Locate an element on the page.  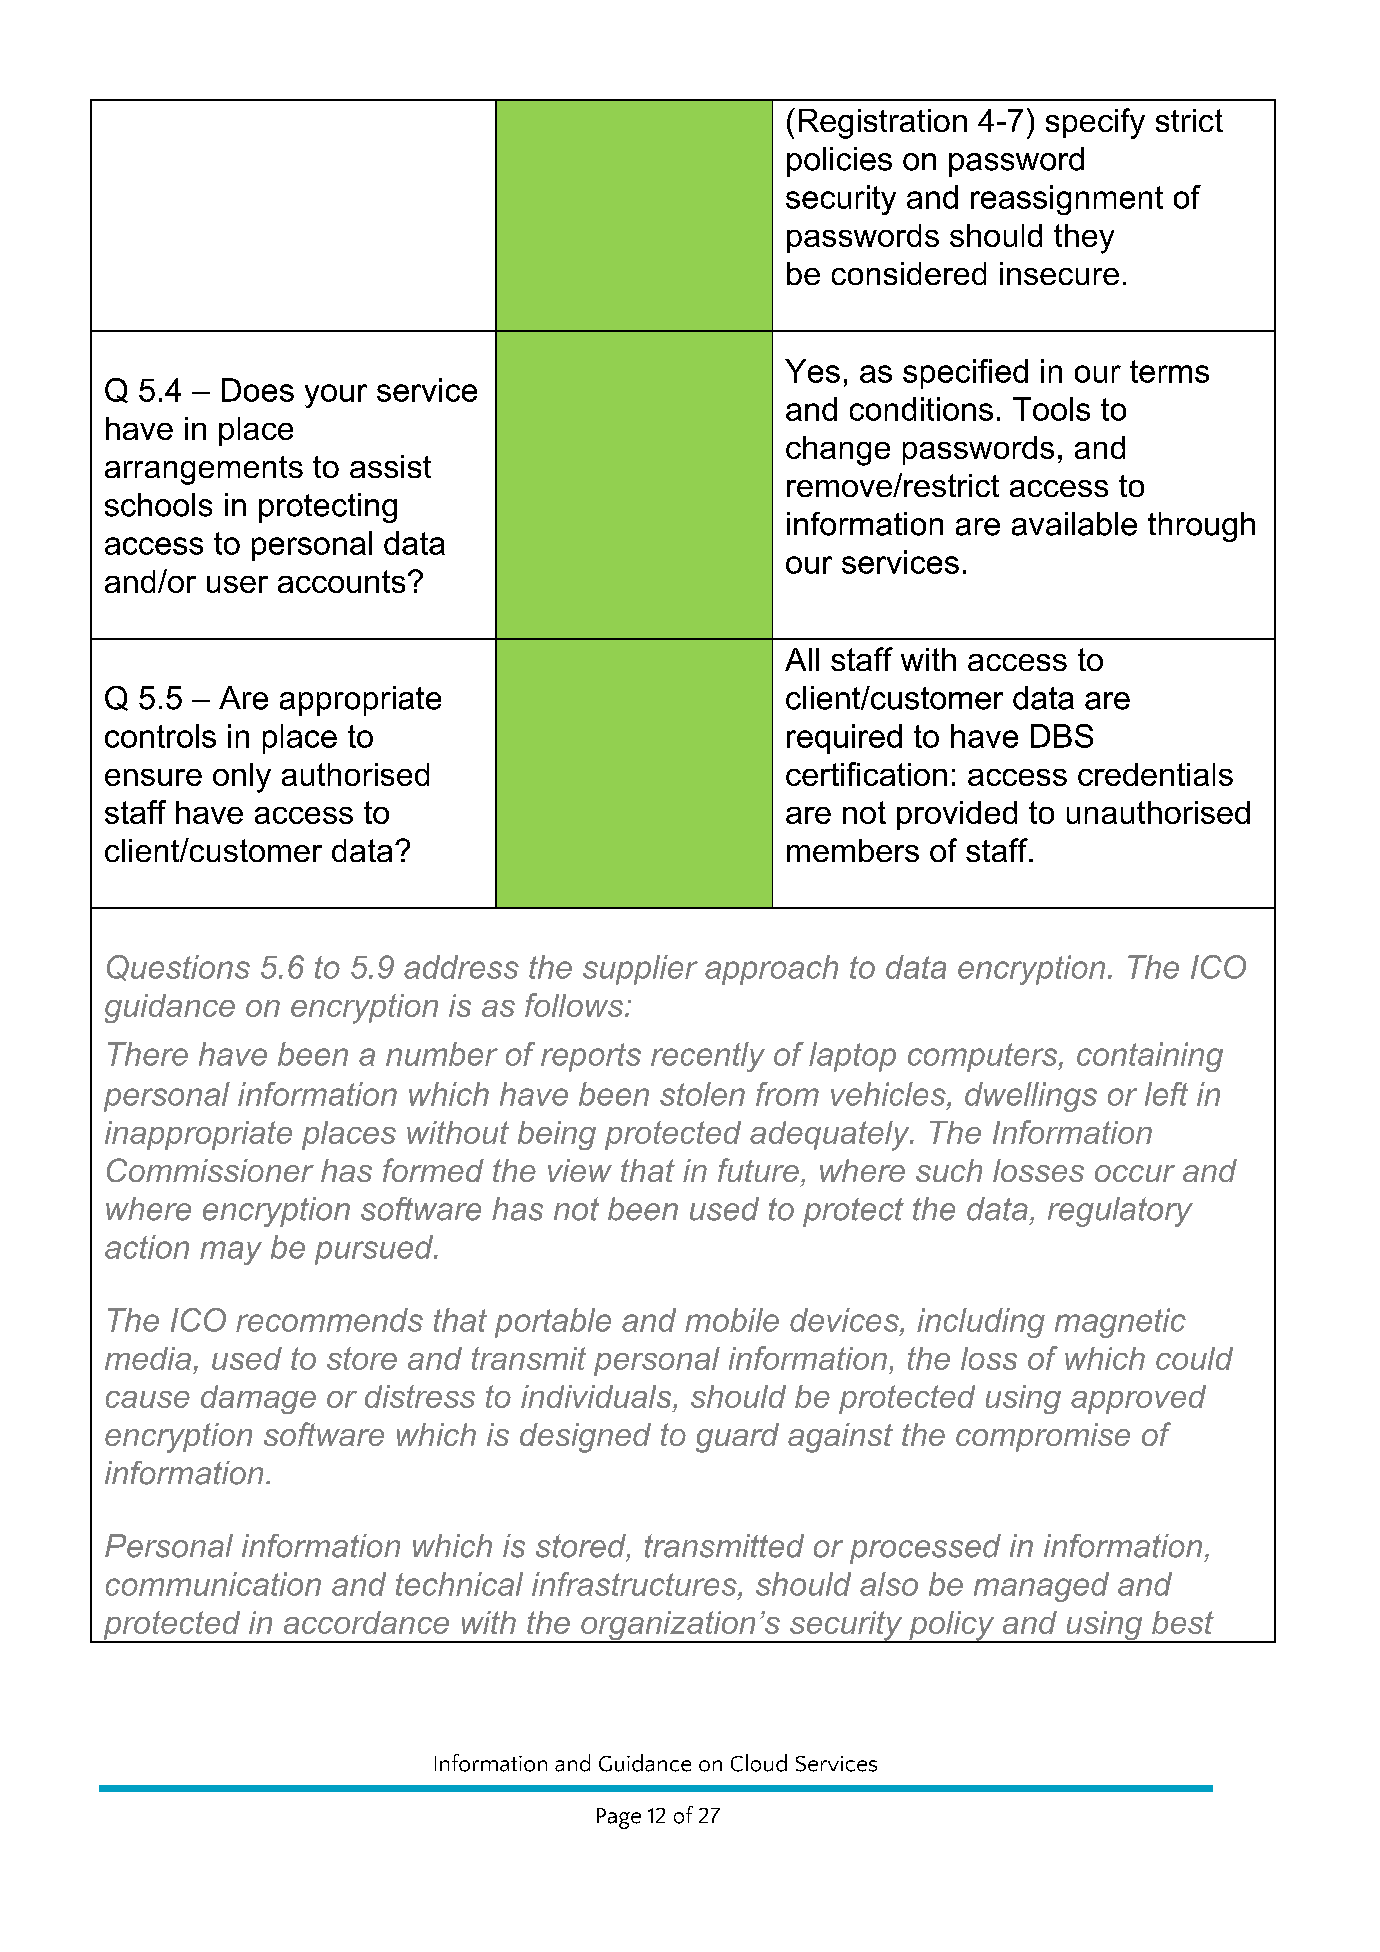
reassignment is located at coordinates (1067, 200).
